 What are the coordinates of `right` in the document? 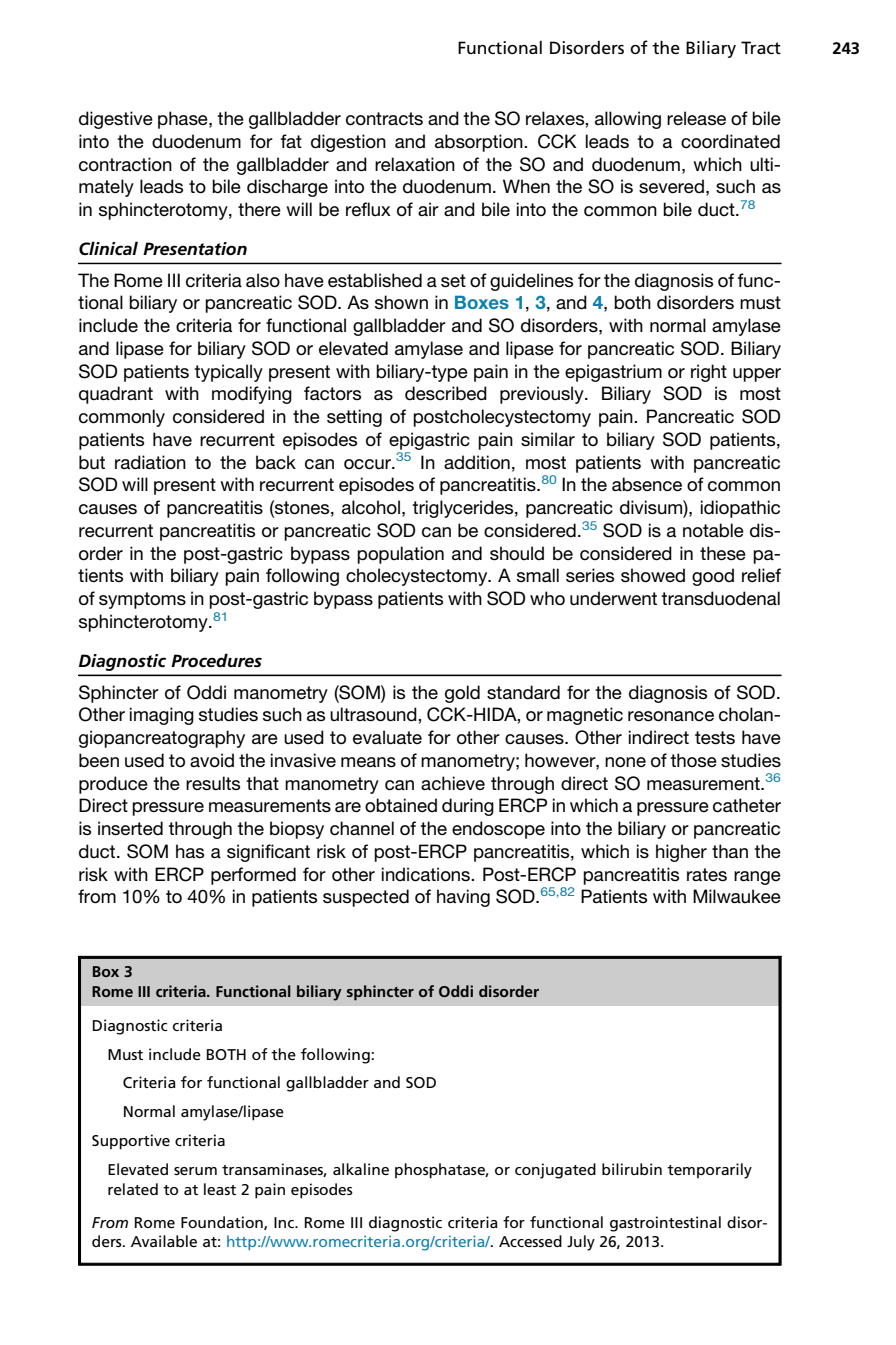 It's located at (709, 373).
